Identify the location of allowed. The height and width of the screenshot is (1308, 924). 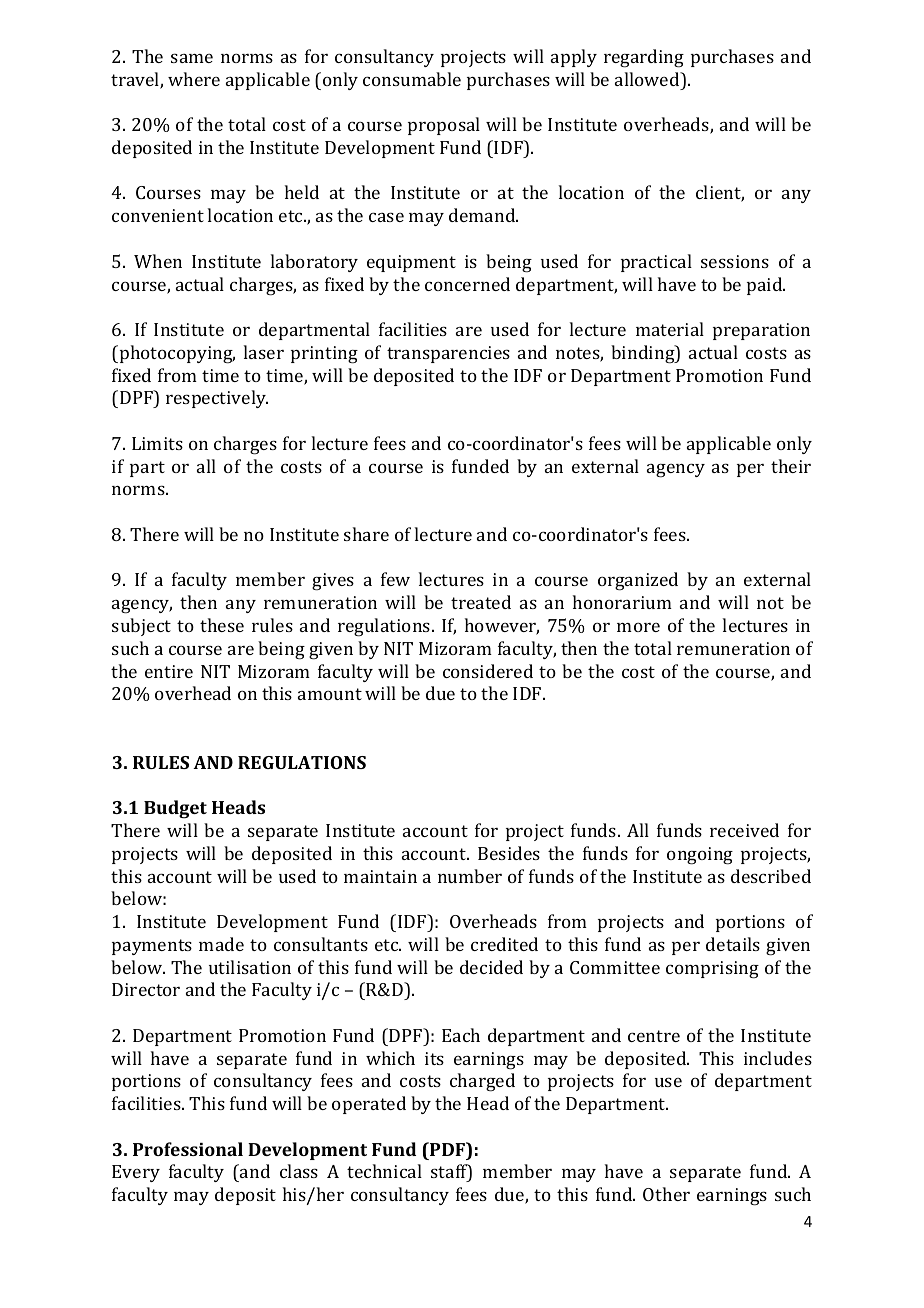
(648, 79).
